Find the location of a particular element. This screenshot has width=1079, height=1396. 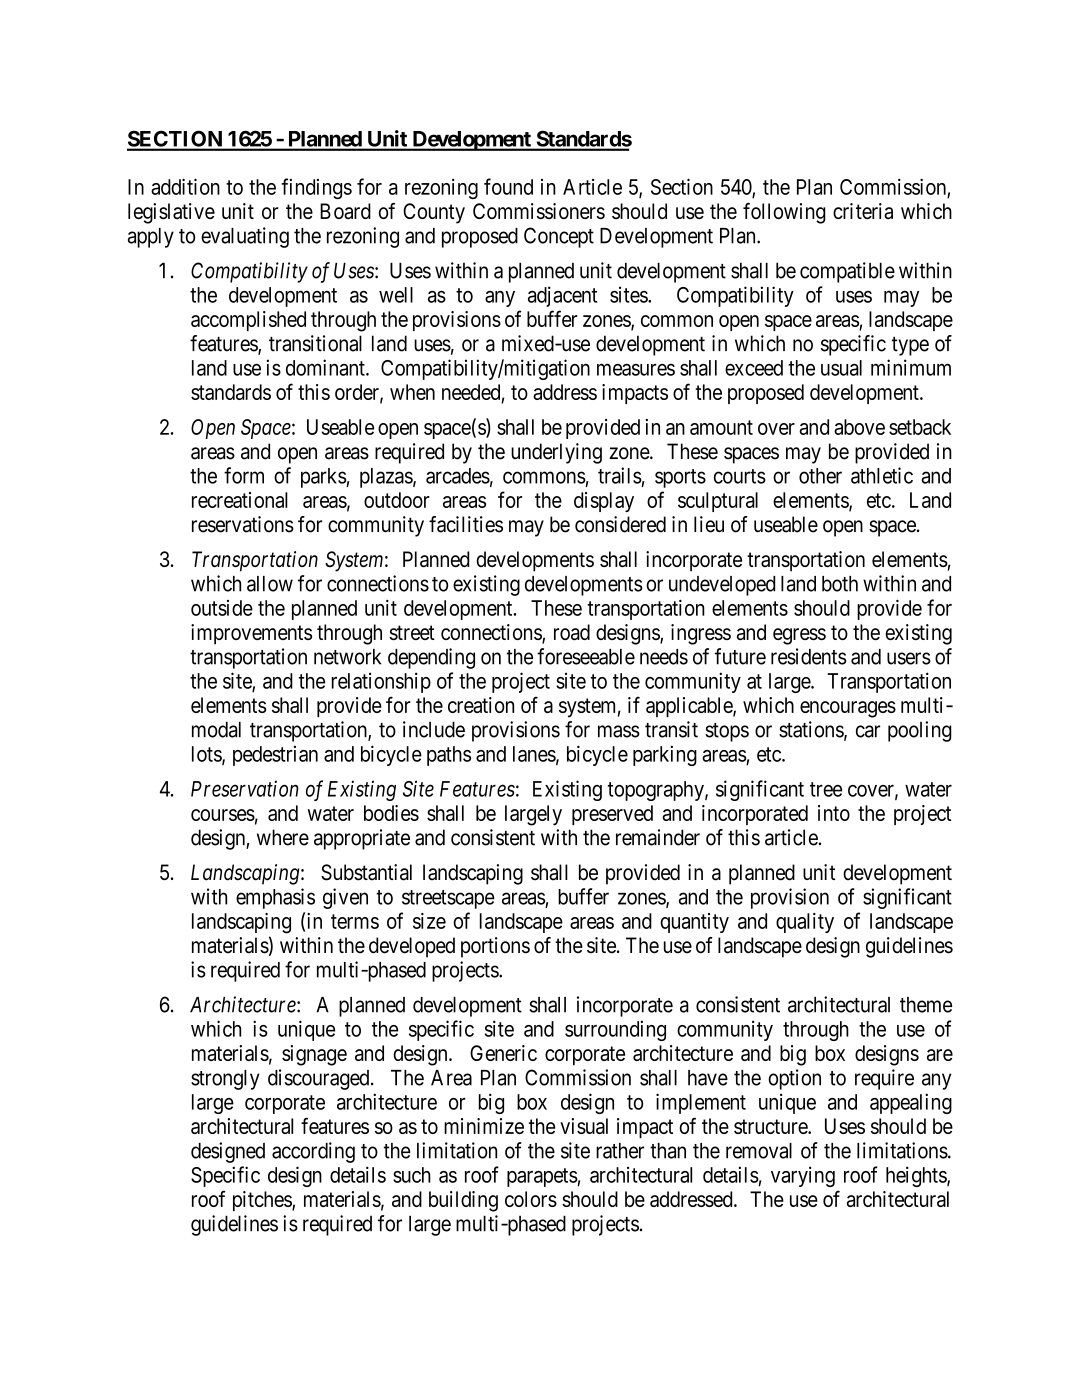

evaluating is located at coordinates (245, 237).
